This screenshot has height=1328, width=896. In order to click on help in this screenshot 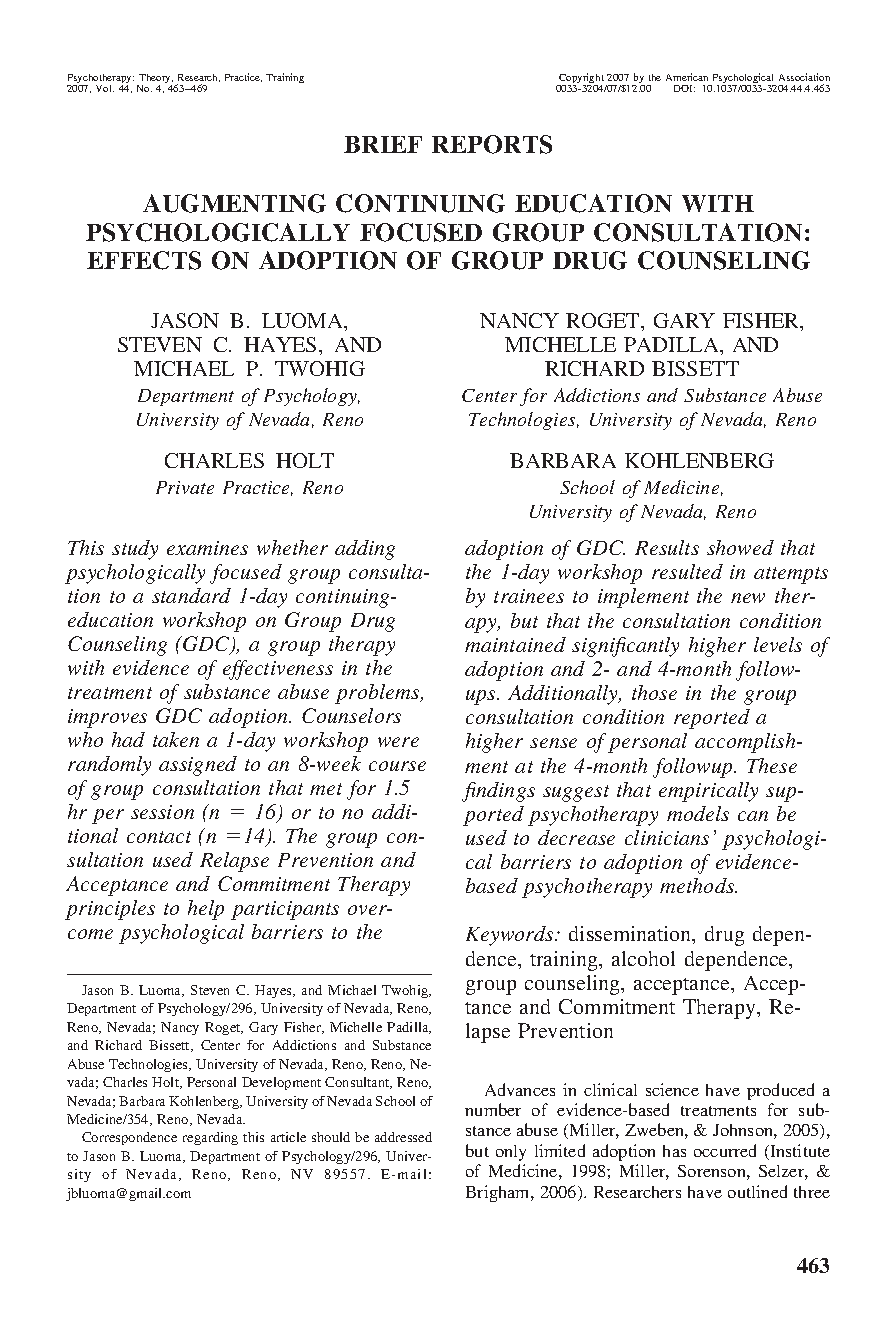, I will do `click(206, 910)`.
